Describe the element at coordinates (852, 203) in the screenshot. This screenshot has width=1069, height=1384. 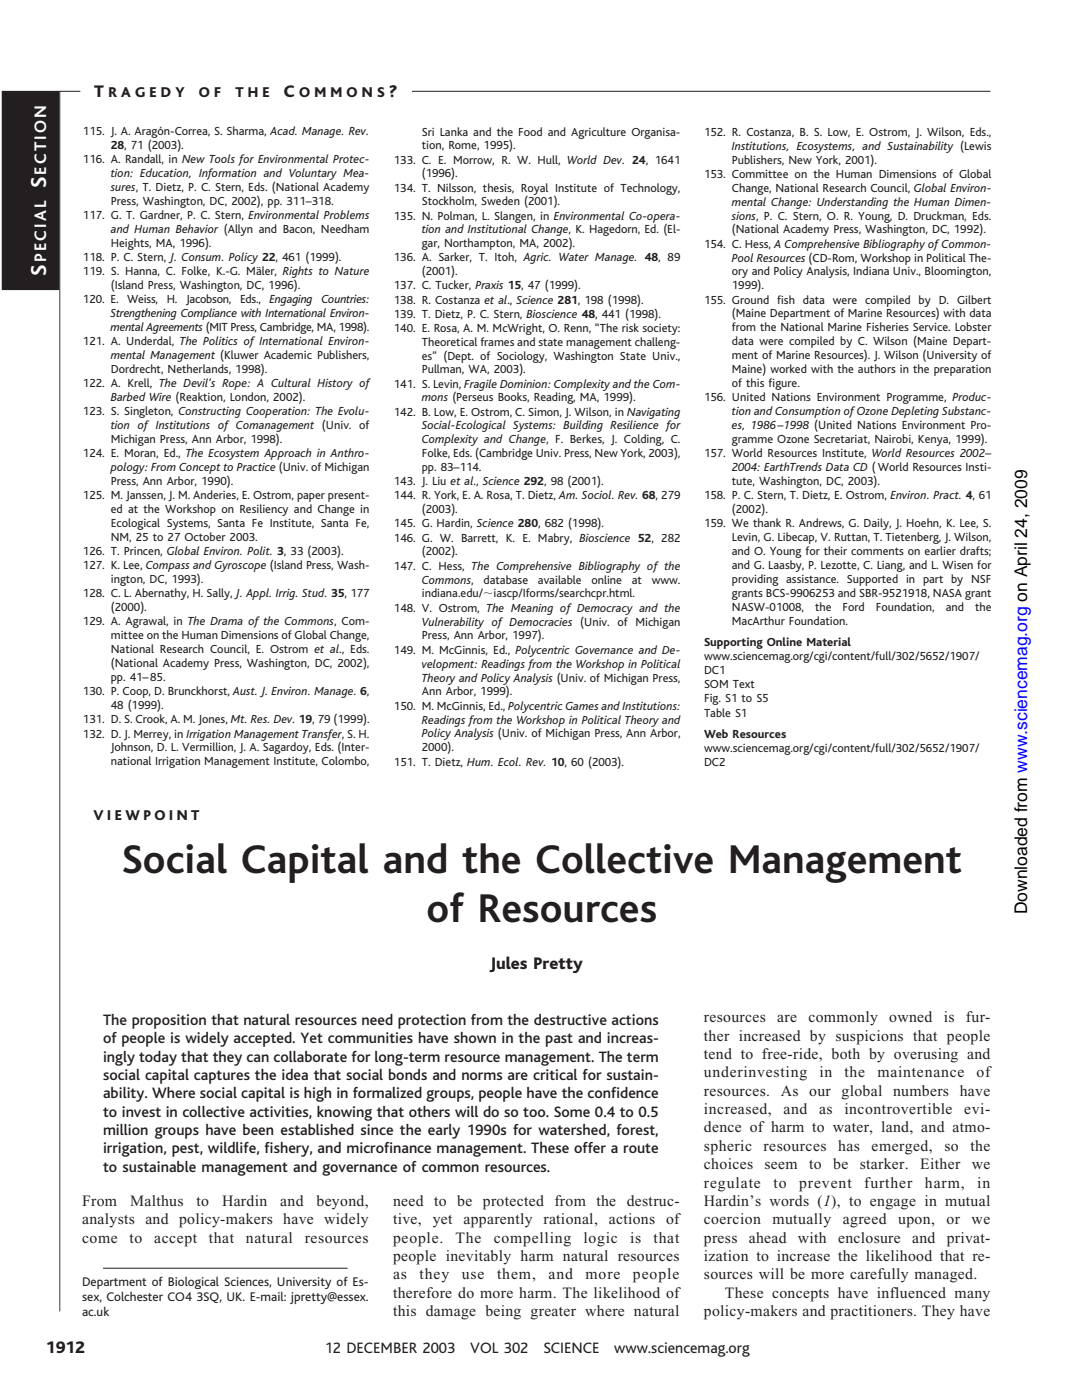
I see `Understanding` at that location.
